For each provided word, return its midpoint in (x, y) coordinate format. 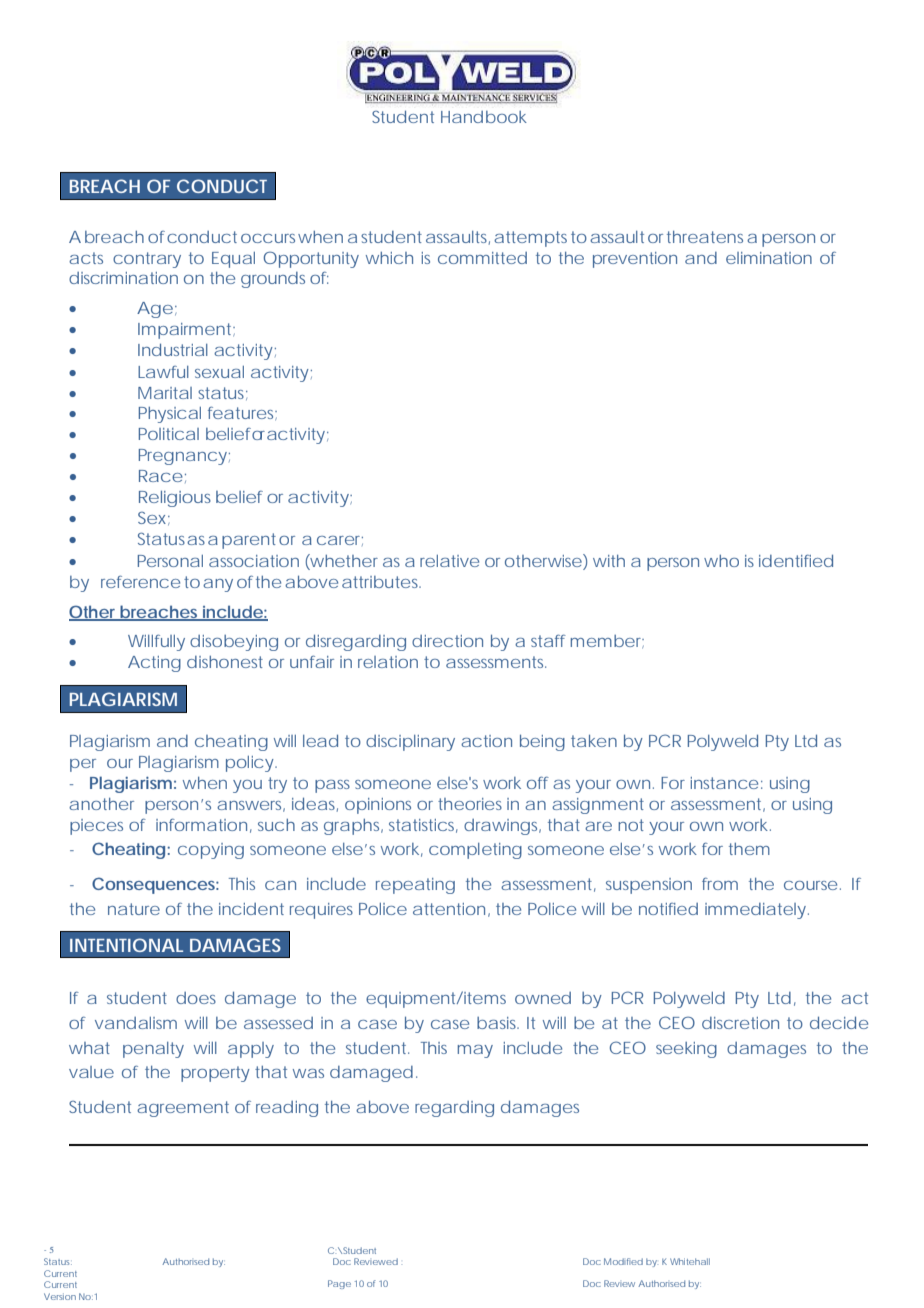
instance (724, 783)
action (486, 741)
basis (498, 1023)
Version (60, 1296)
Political (169, 434)
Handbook (484, 117)
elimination (769, 258)
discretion (740, 1023)
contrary (147, 260)
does (196, 998)
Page (339, 1284)
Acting (154, 664)
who (721, 561)
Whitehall (690, 1261)
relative (449, 561)
